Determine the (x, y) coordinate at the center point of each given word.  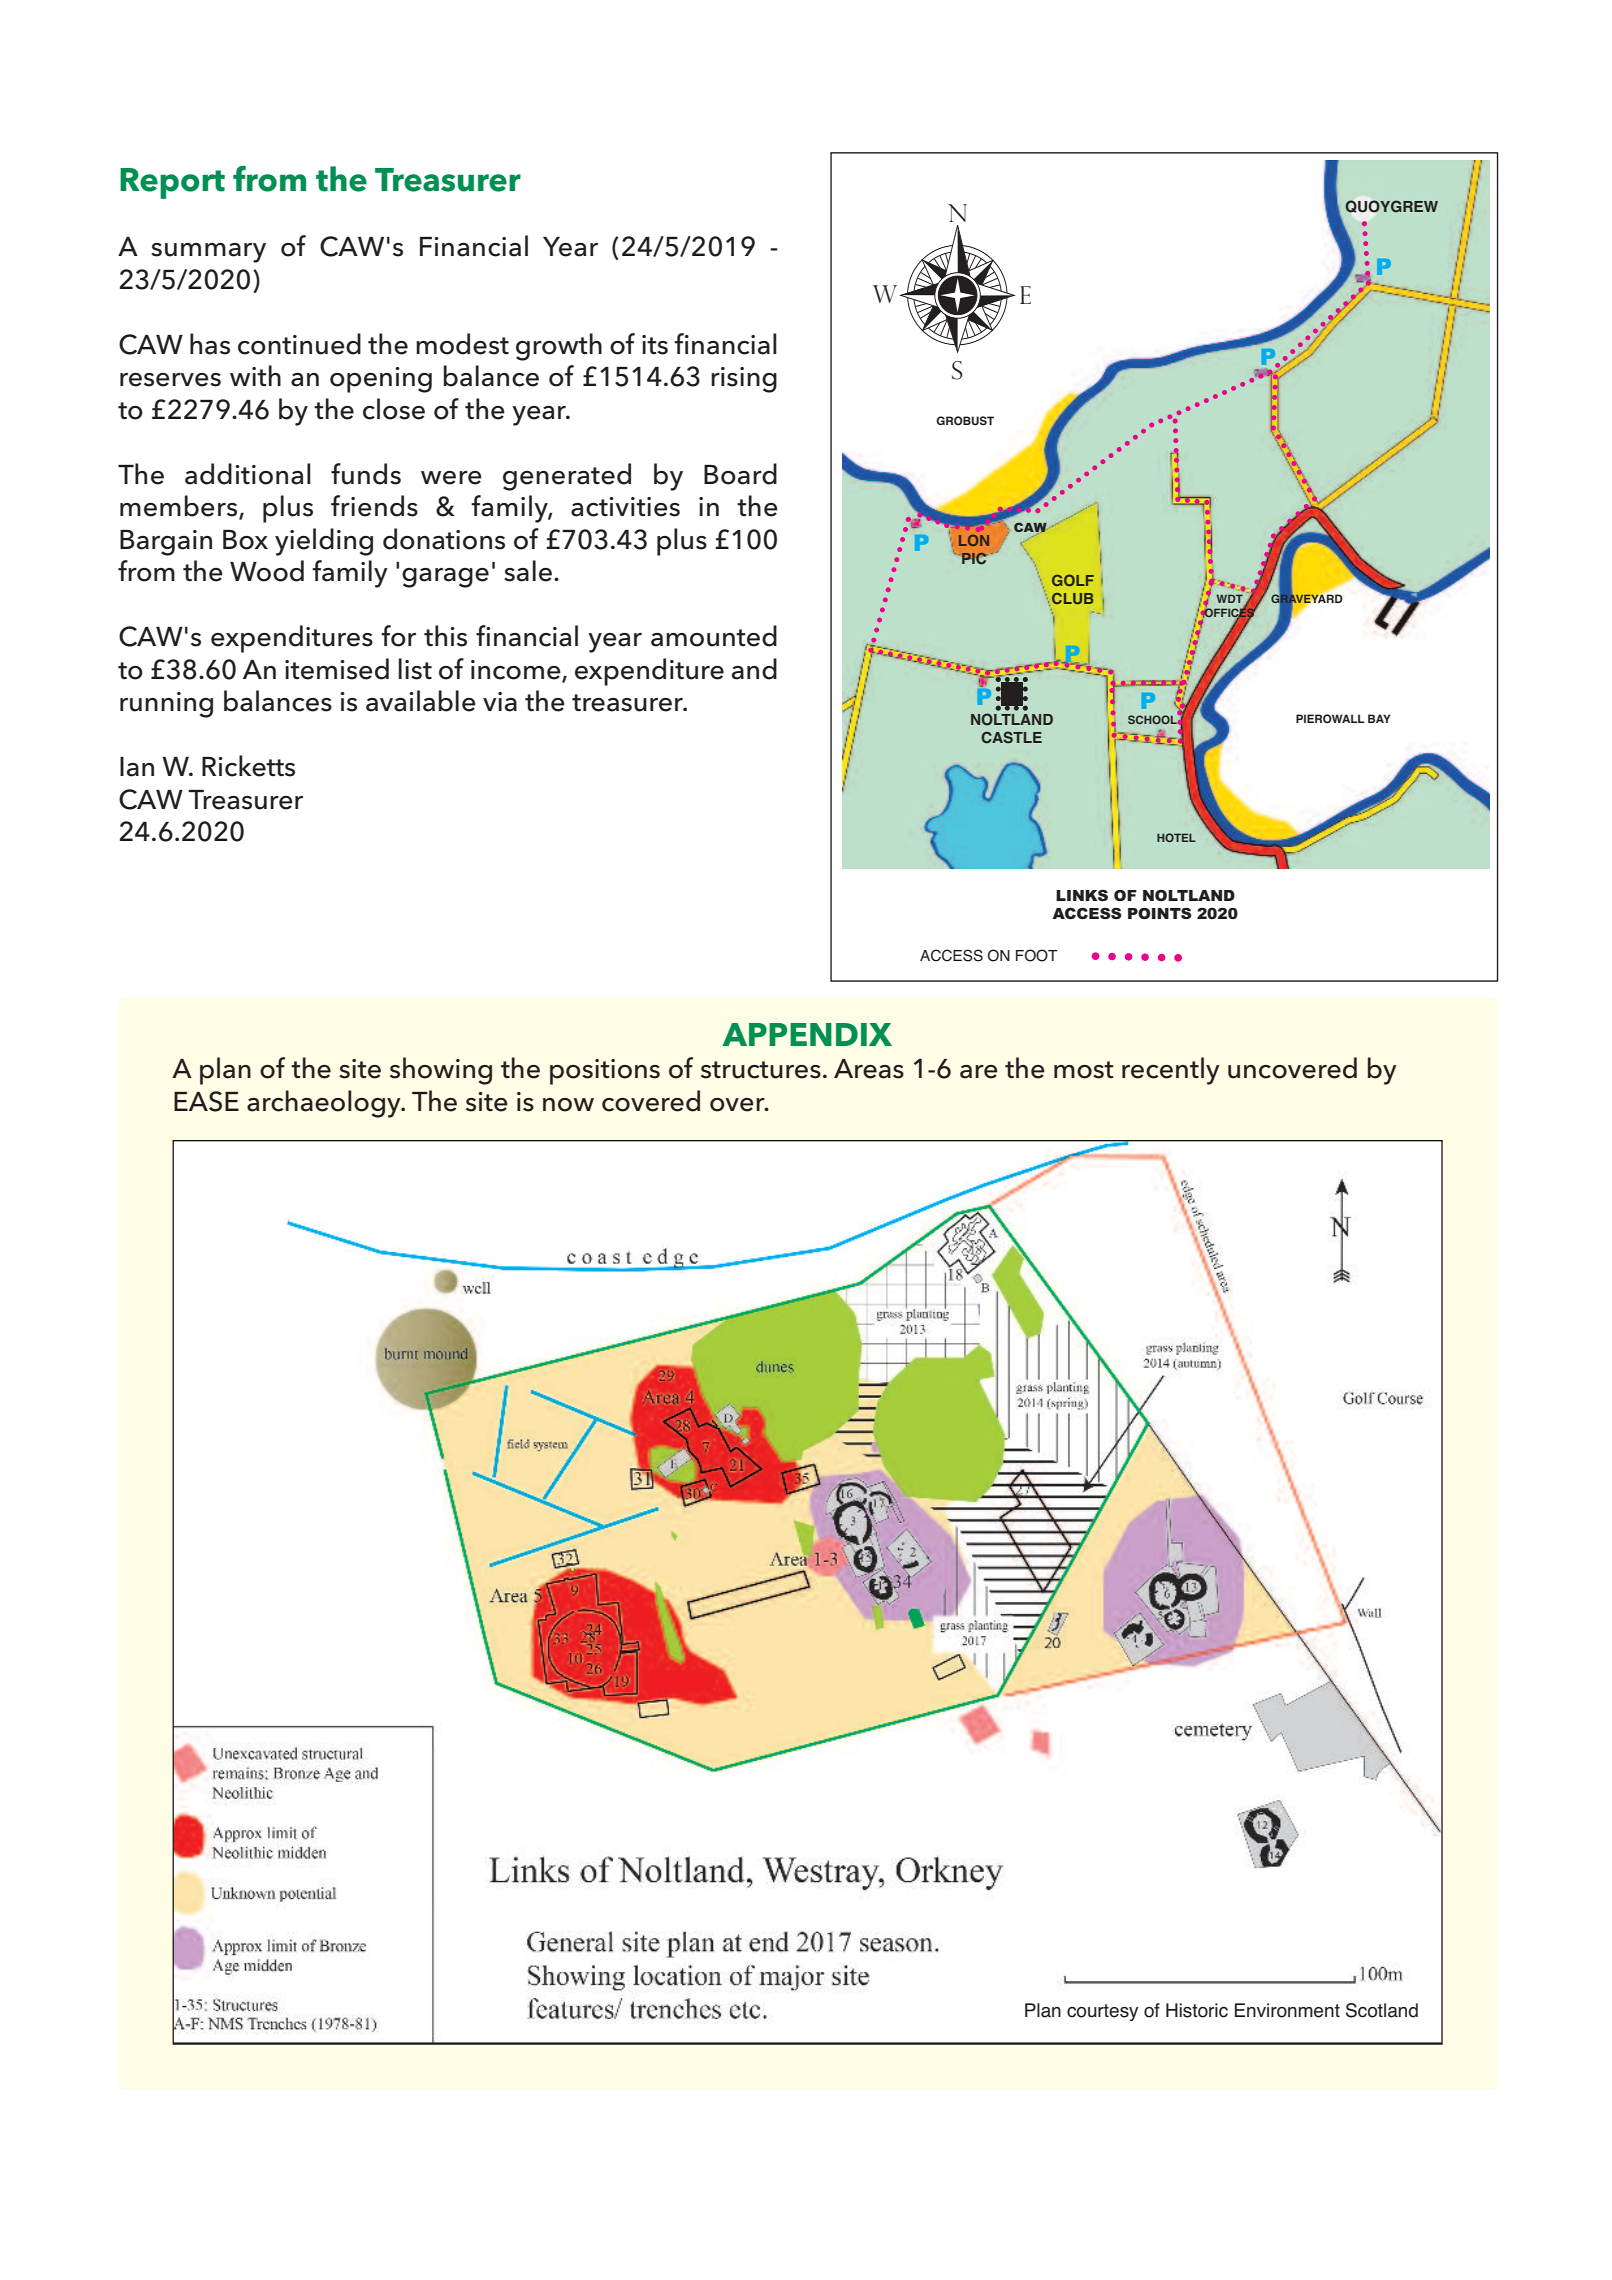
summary (208, 253)
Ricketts (248, 766)
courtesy (1102, 2012)
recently (1171, 1071)
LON (974, 540)
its (655, 345)
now (568, 1105)
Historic (1197, 2010)
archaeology (325, 1104)
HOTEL (1176, 837)
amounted (714, 636)
